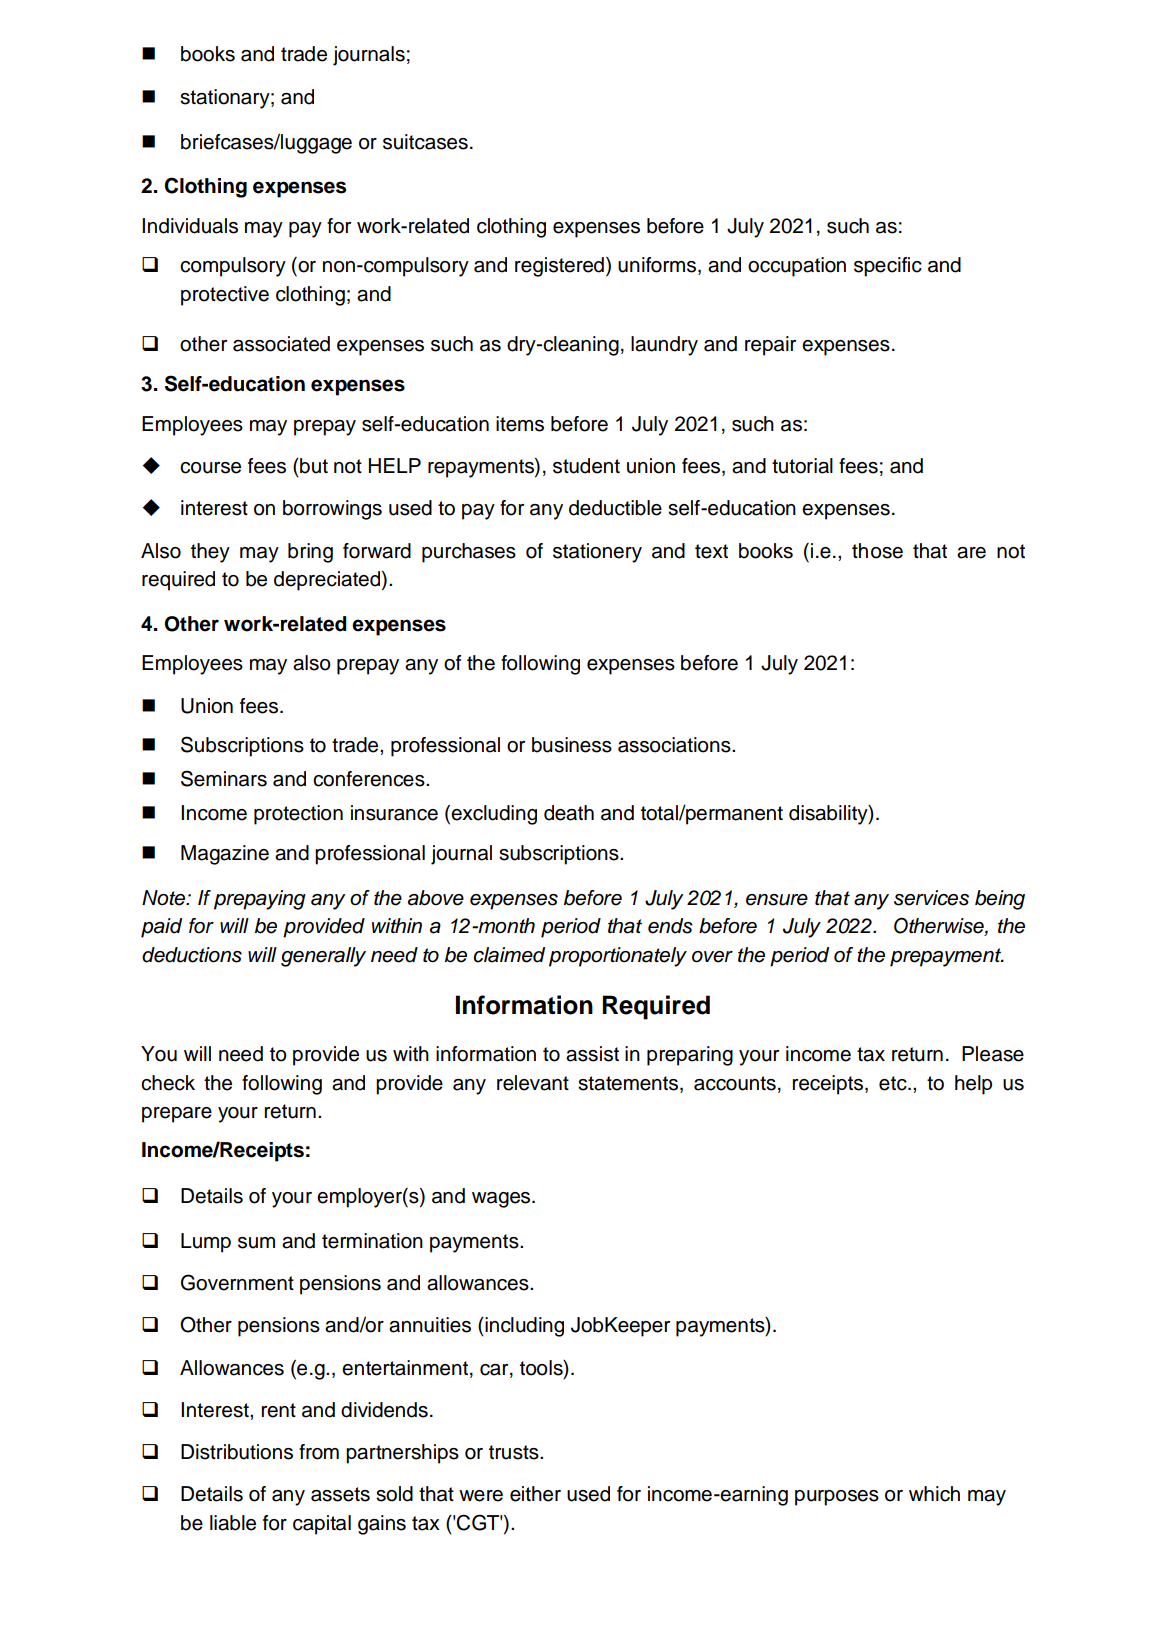 Image resolution: width=1166 pixels, height=1650 pixels. I want to click on Seminars, so click(224, 778).
